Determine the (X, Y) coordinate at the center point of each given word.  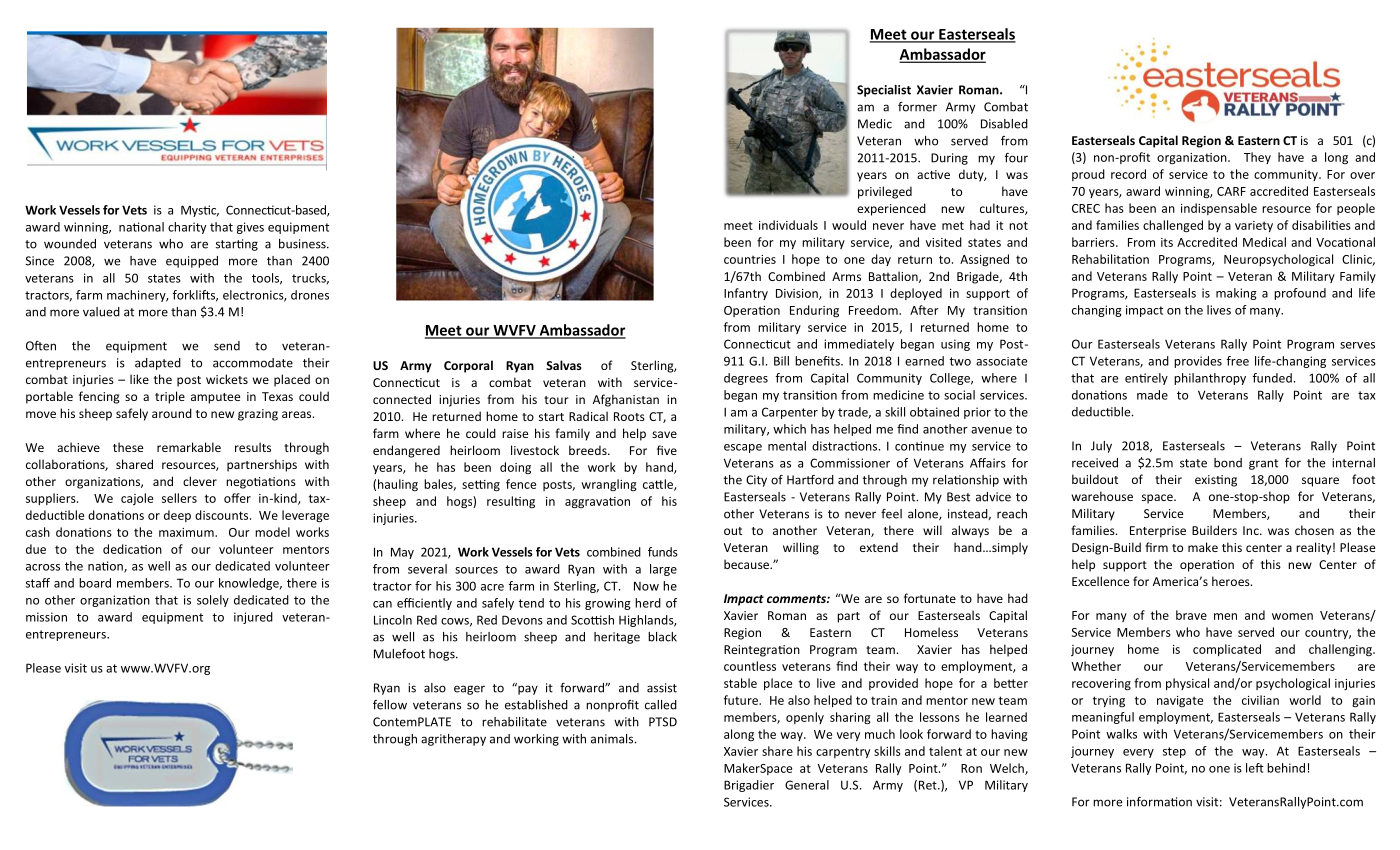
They (1257, 158)
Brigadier (749, 786)
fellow (390, 705)
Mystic (200, 211)
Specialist (884, 91)
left (1255, 768)
